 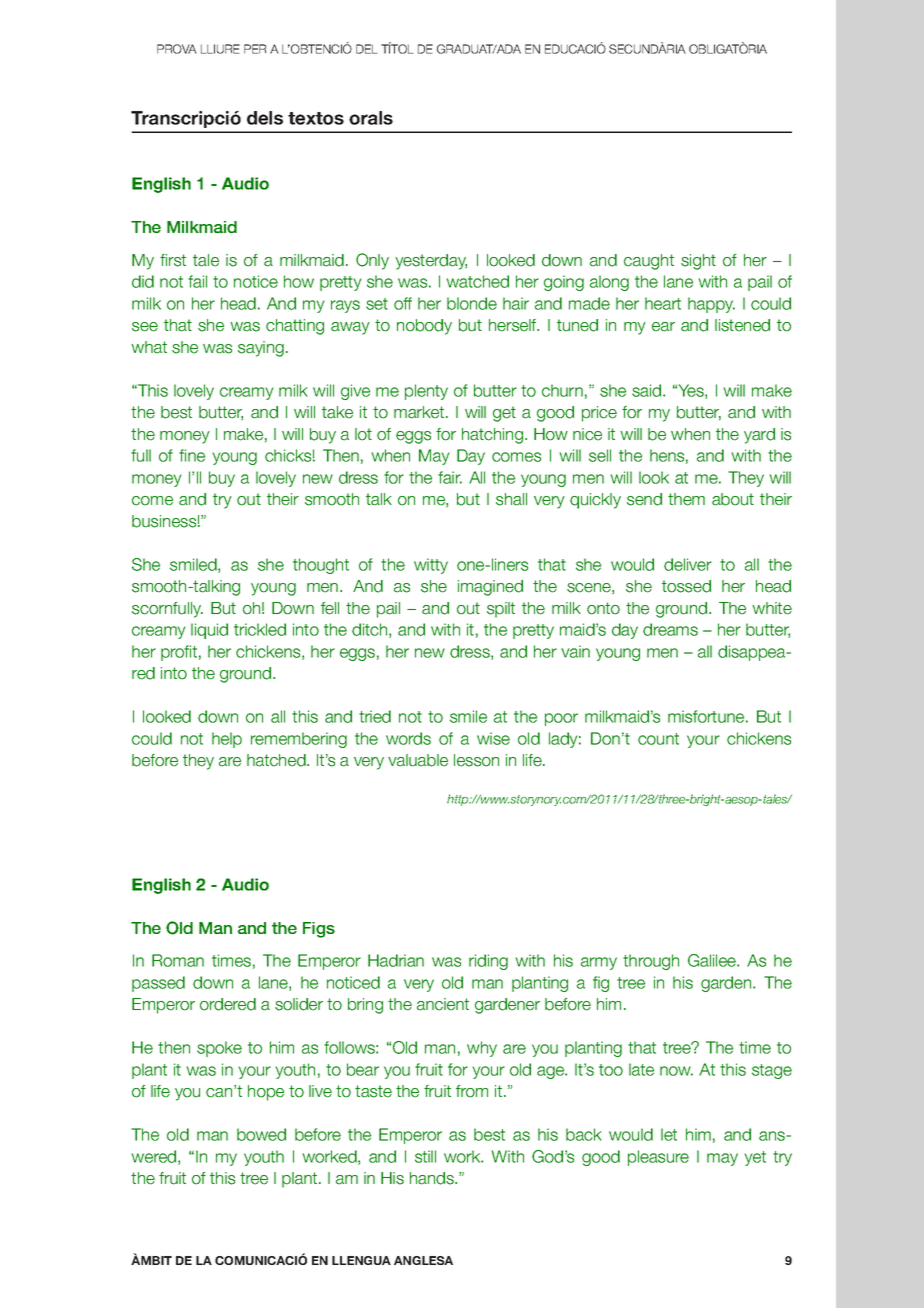 What do you see at coordinates (651, 962) in the document?
I see `through` at bounding box center [651, 962].
